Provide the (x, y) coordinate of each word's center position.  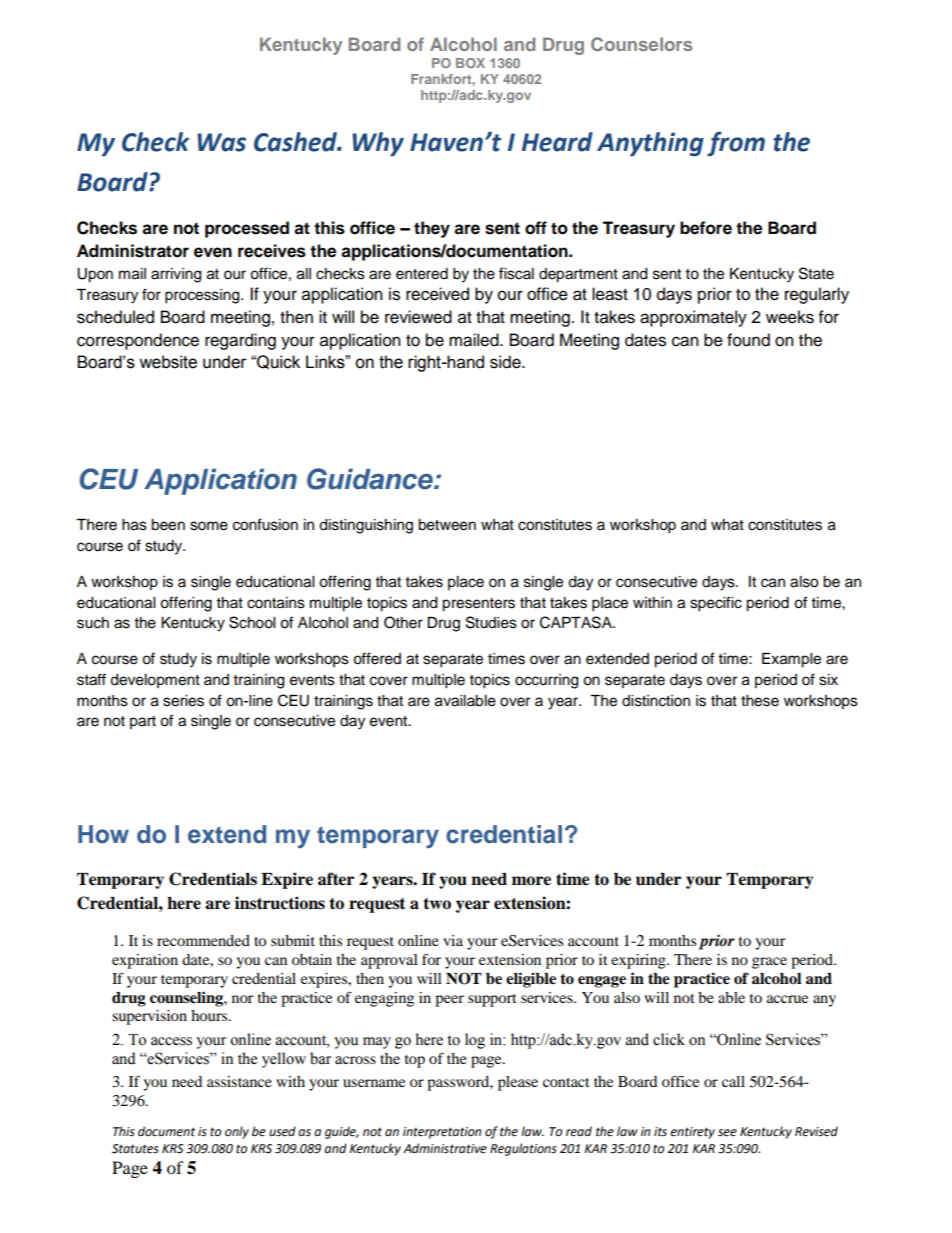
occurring (546, 681)
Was (221, 142)
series (183, 701)
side (506, 362)
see (727, 1133)
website (168, 362)
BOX (470, 63)
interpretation (442, 1133)
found (748, 340)
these (760, 701)
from (736, 143)
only (237, 1132)
